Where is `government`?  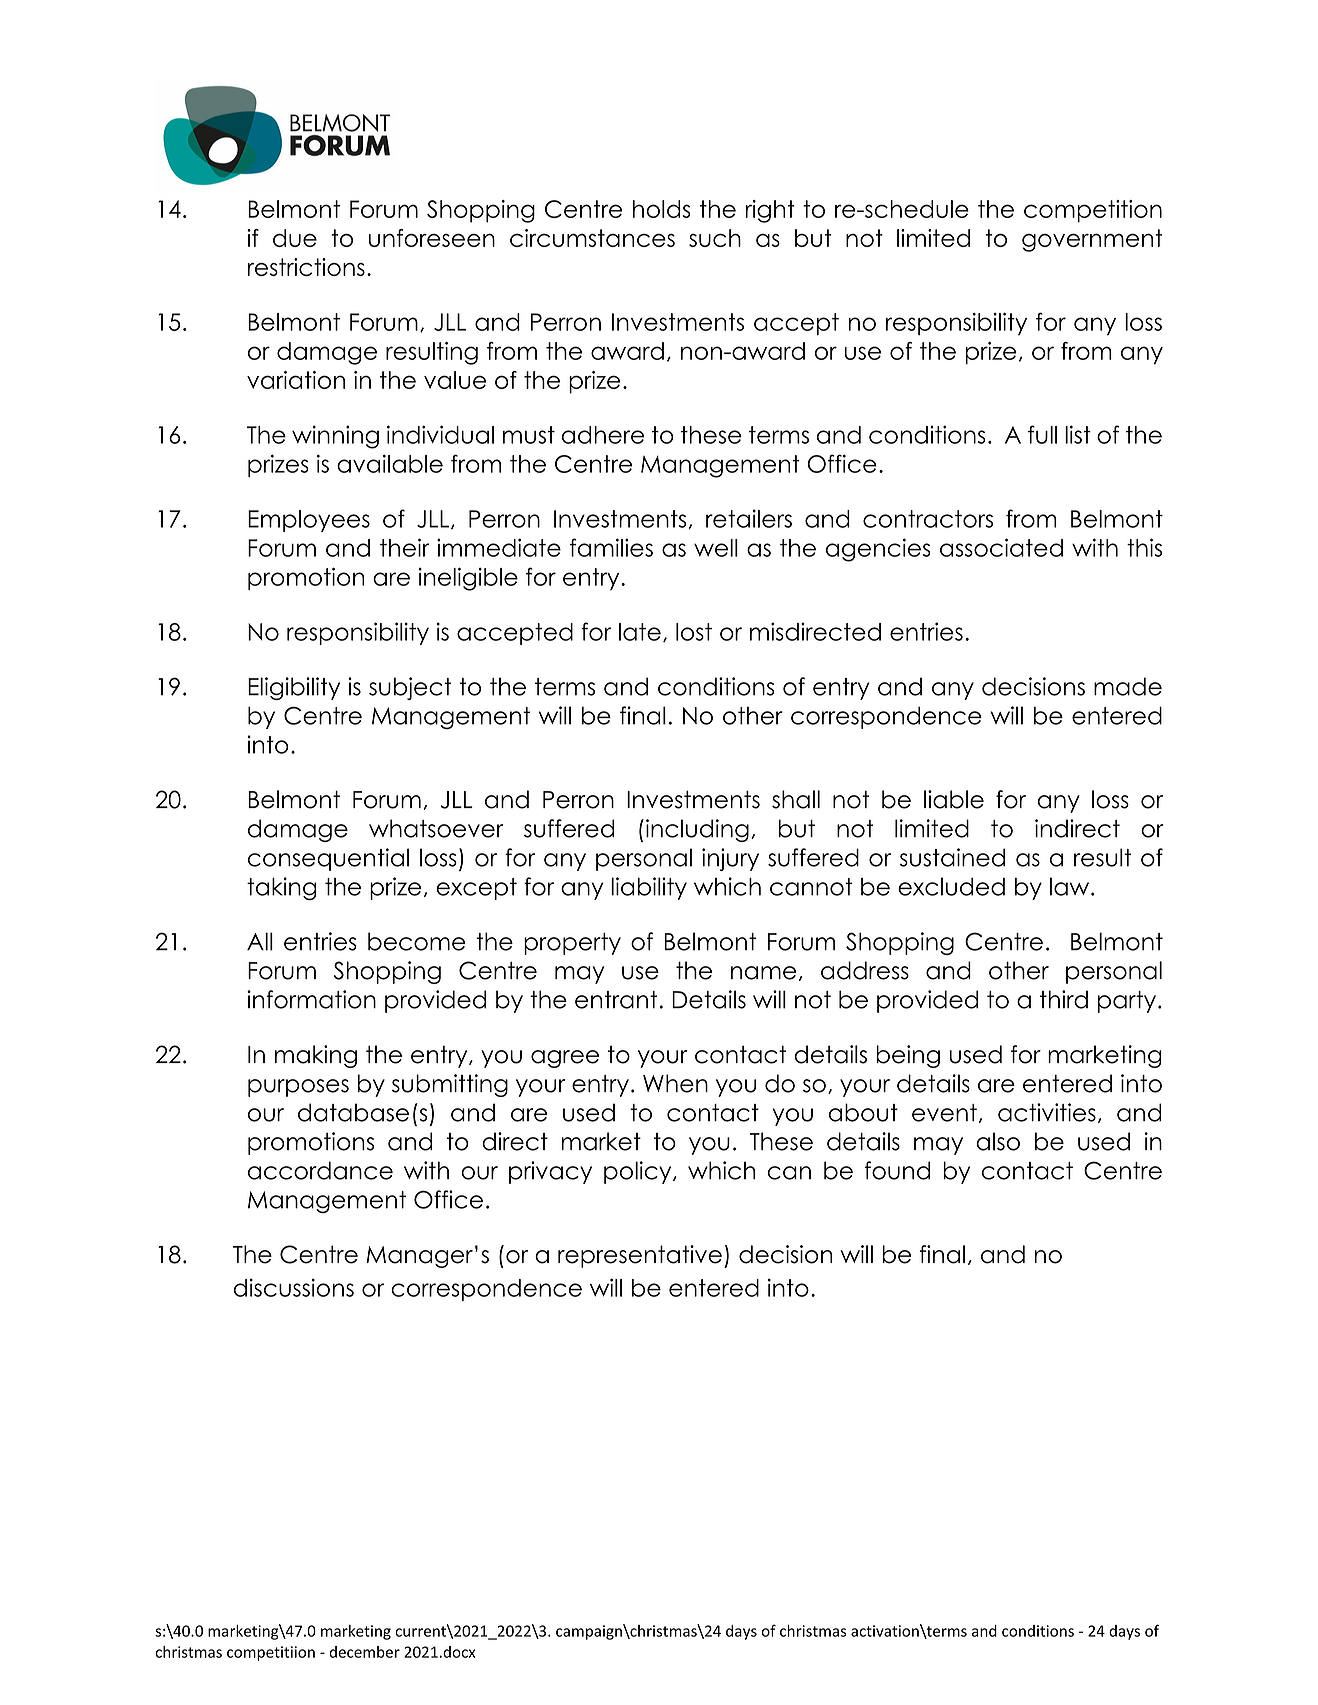 government is located at coordinates (1092, 240).
